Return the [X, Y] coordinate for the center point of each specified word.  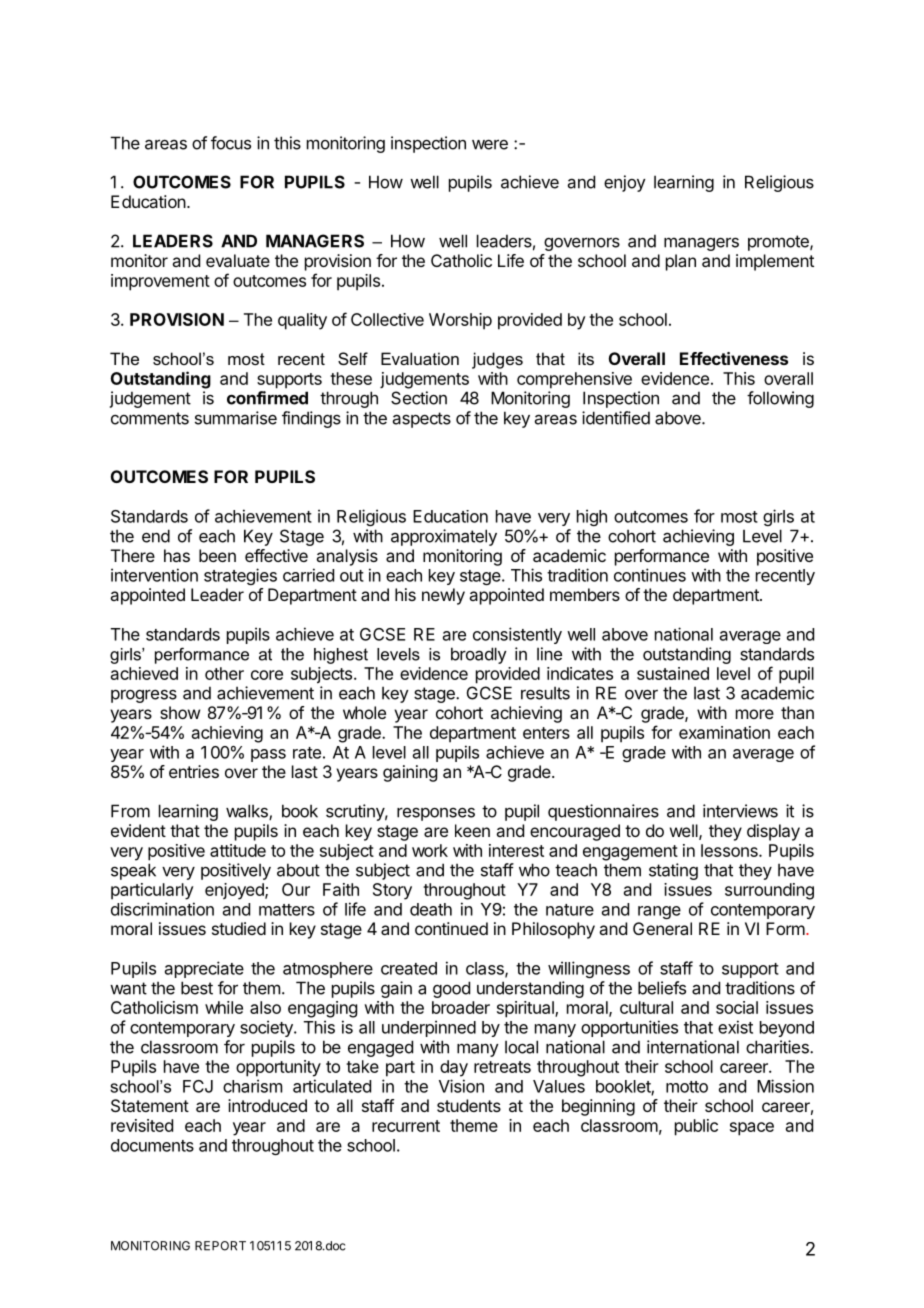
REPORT [220, 1246]
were [490, 144]
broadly [479, 655]
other [224, 673]
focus [231, 143]
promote [779, 243]
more [755, 714]
